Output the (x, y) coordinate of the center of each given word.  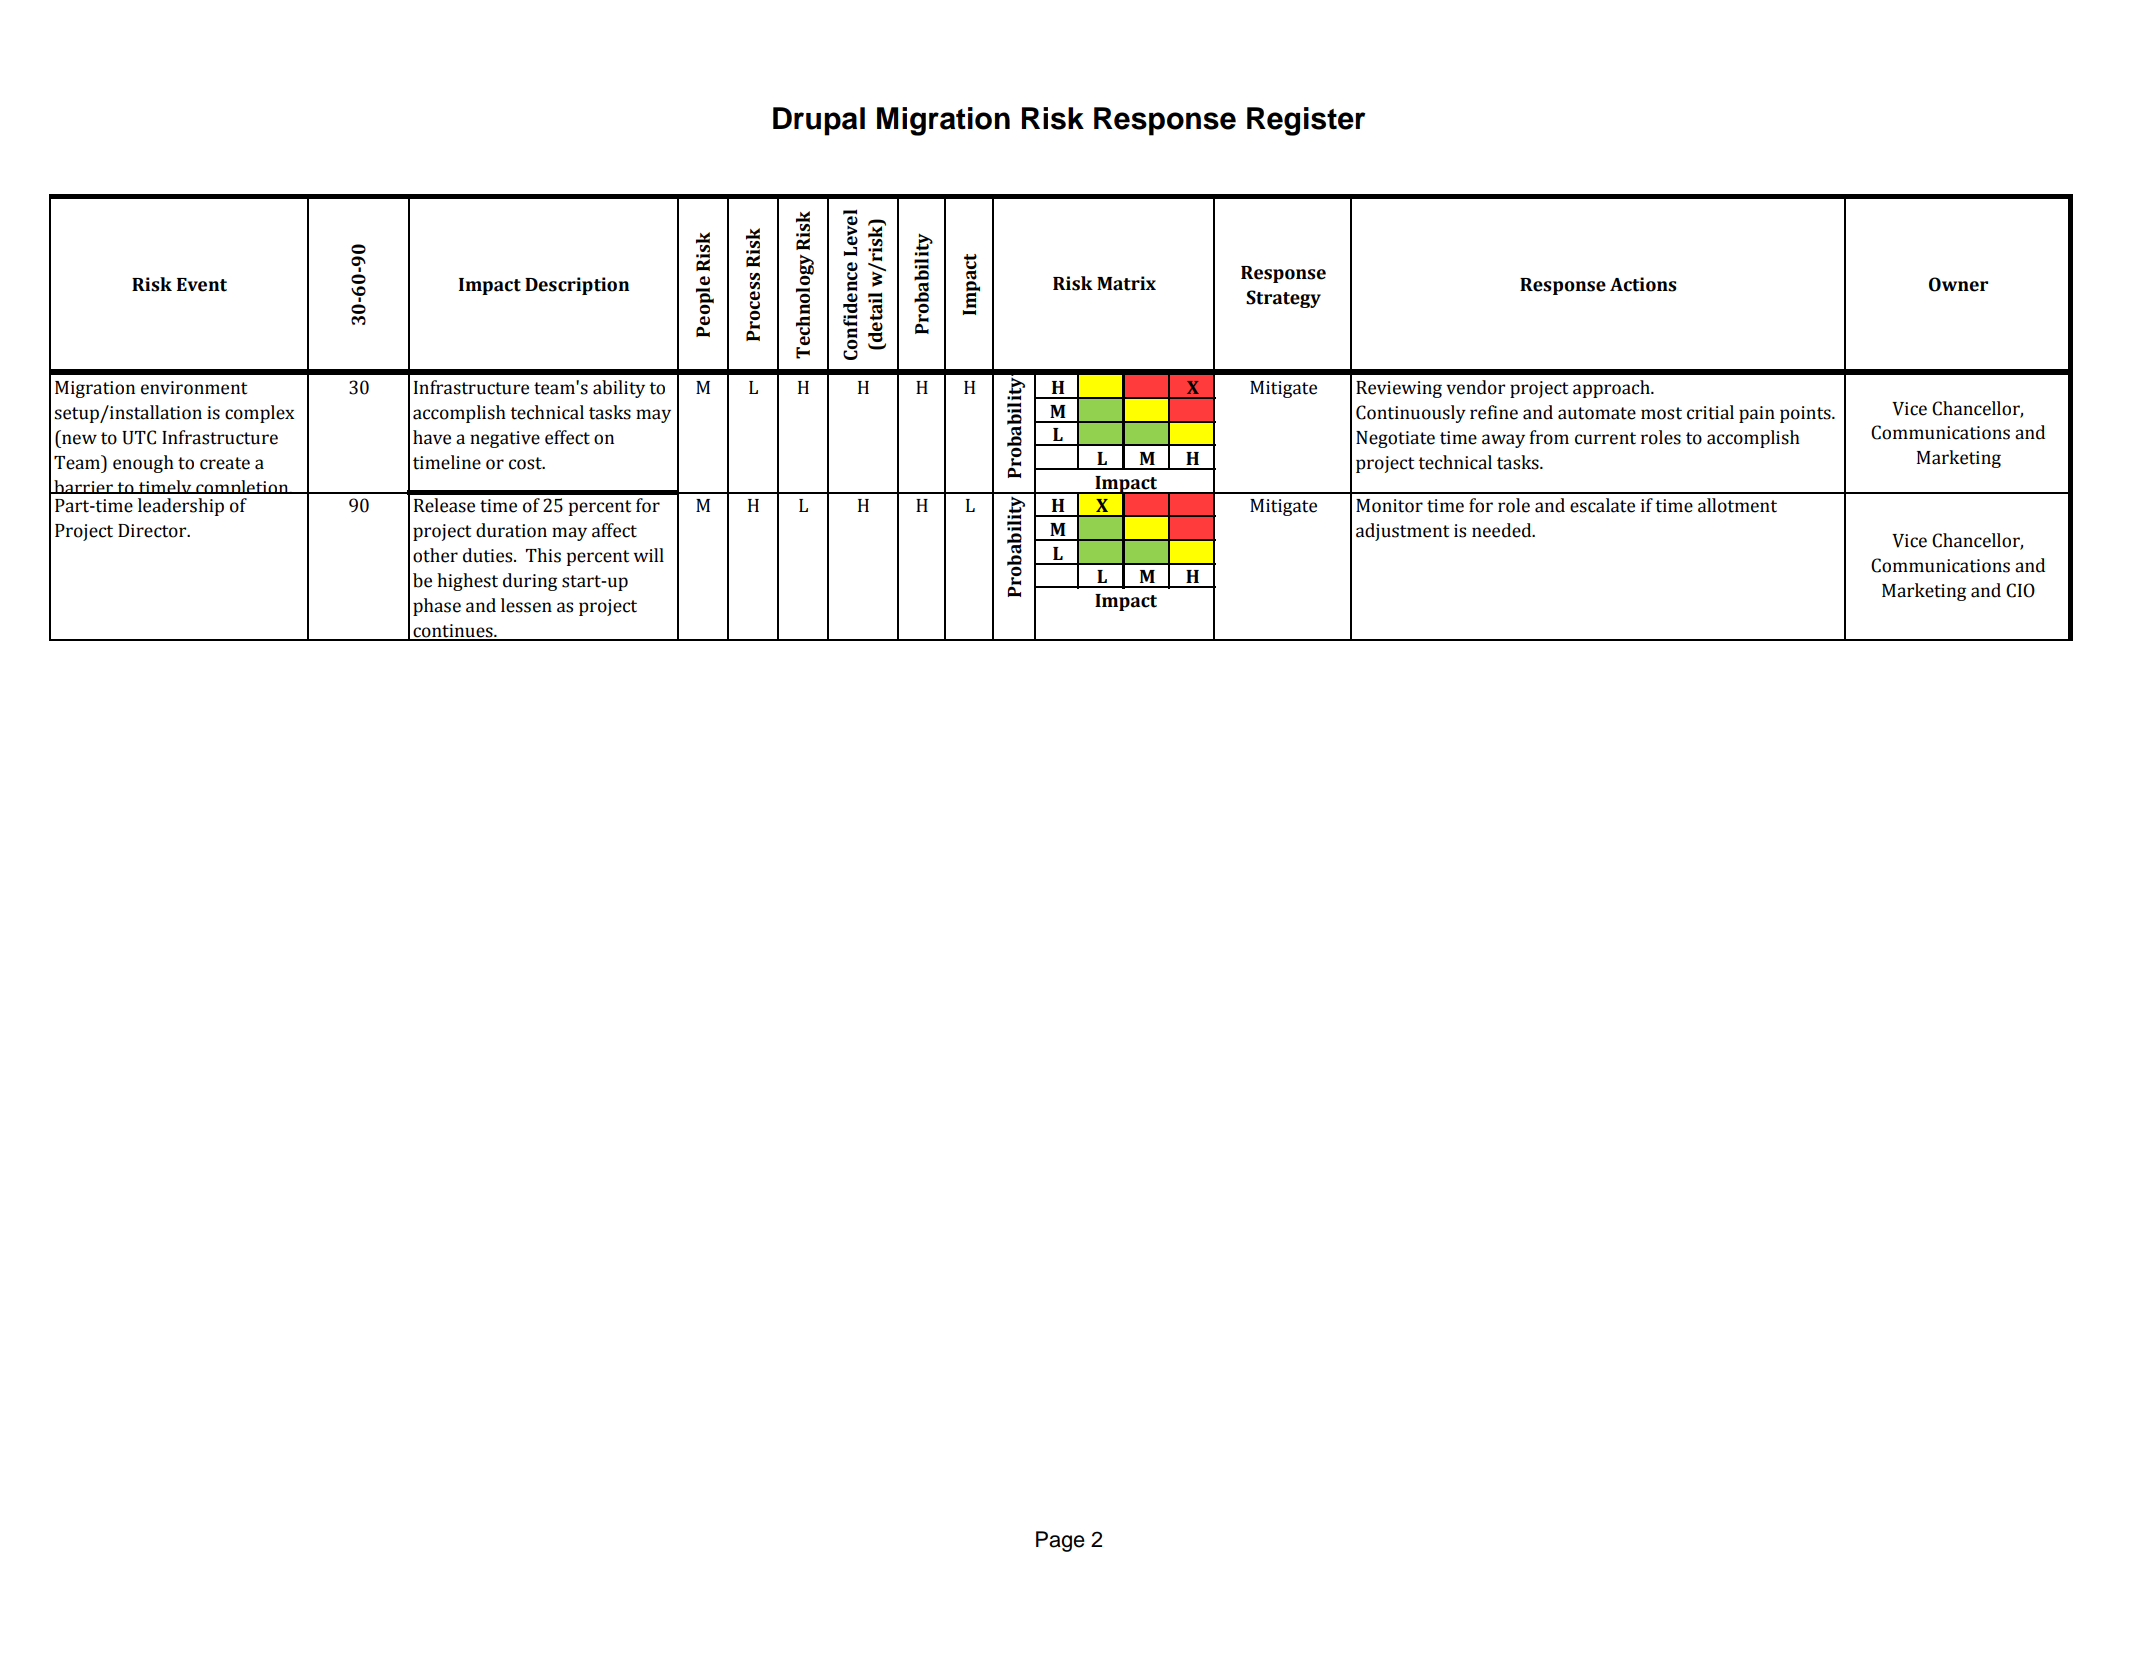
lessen (526, 605)
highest (467, 582)
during (530, 582)
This (543, 555)
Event (202, 285)
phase (437, 607)
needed (1503, 530)
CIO (2020, 590)
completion (242, 490)
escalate (1602, 505)
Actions (1643, 284)
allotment (1737, 505)
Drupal (819, 121)
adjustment (1402, 532)
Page (1060, 1541)
